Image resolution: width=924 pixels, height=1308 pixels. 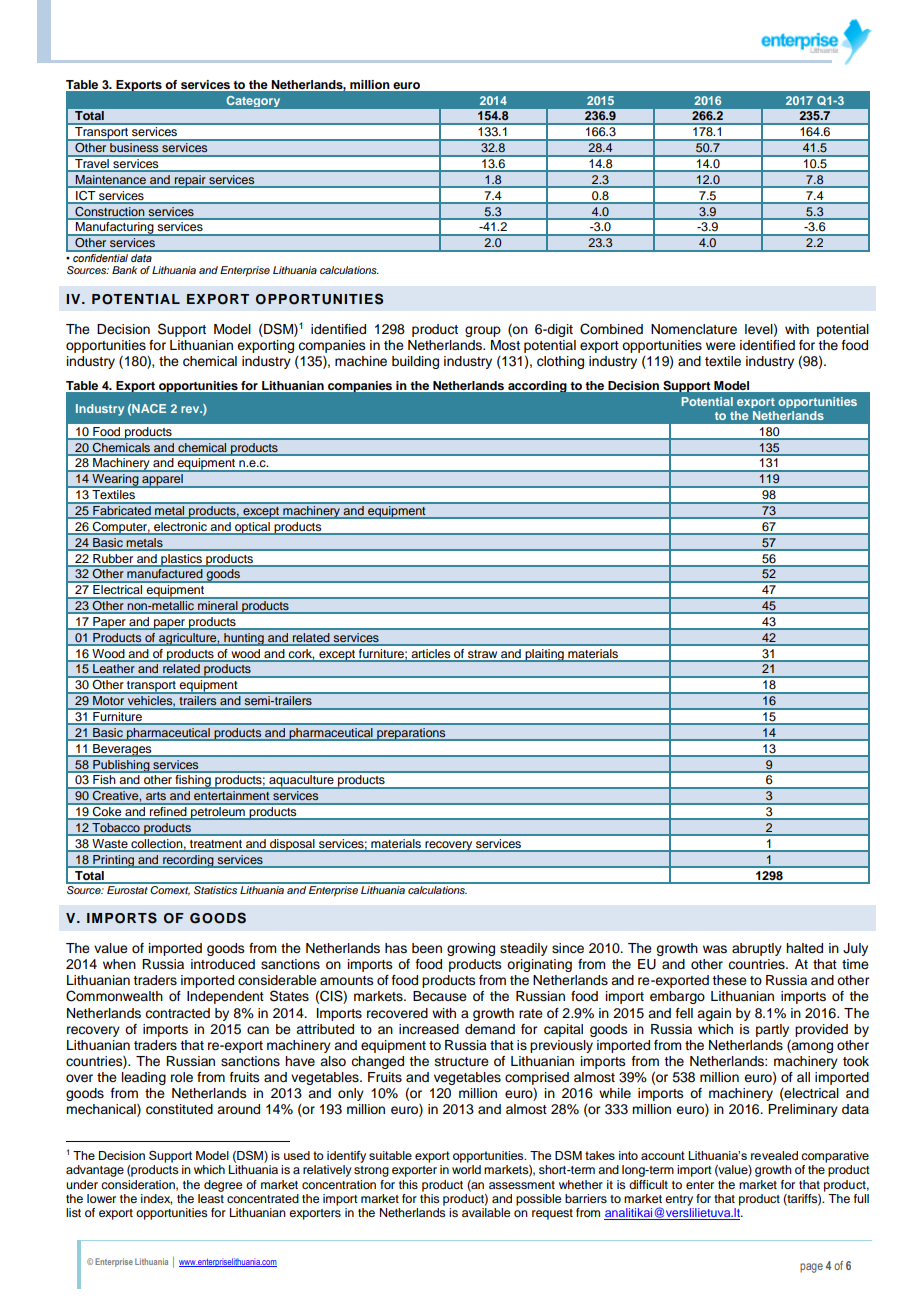 What do you see at coordinates (156, 1199) in the page?
I see `index` at bounding box center [156, 1199].
